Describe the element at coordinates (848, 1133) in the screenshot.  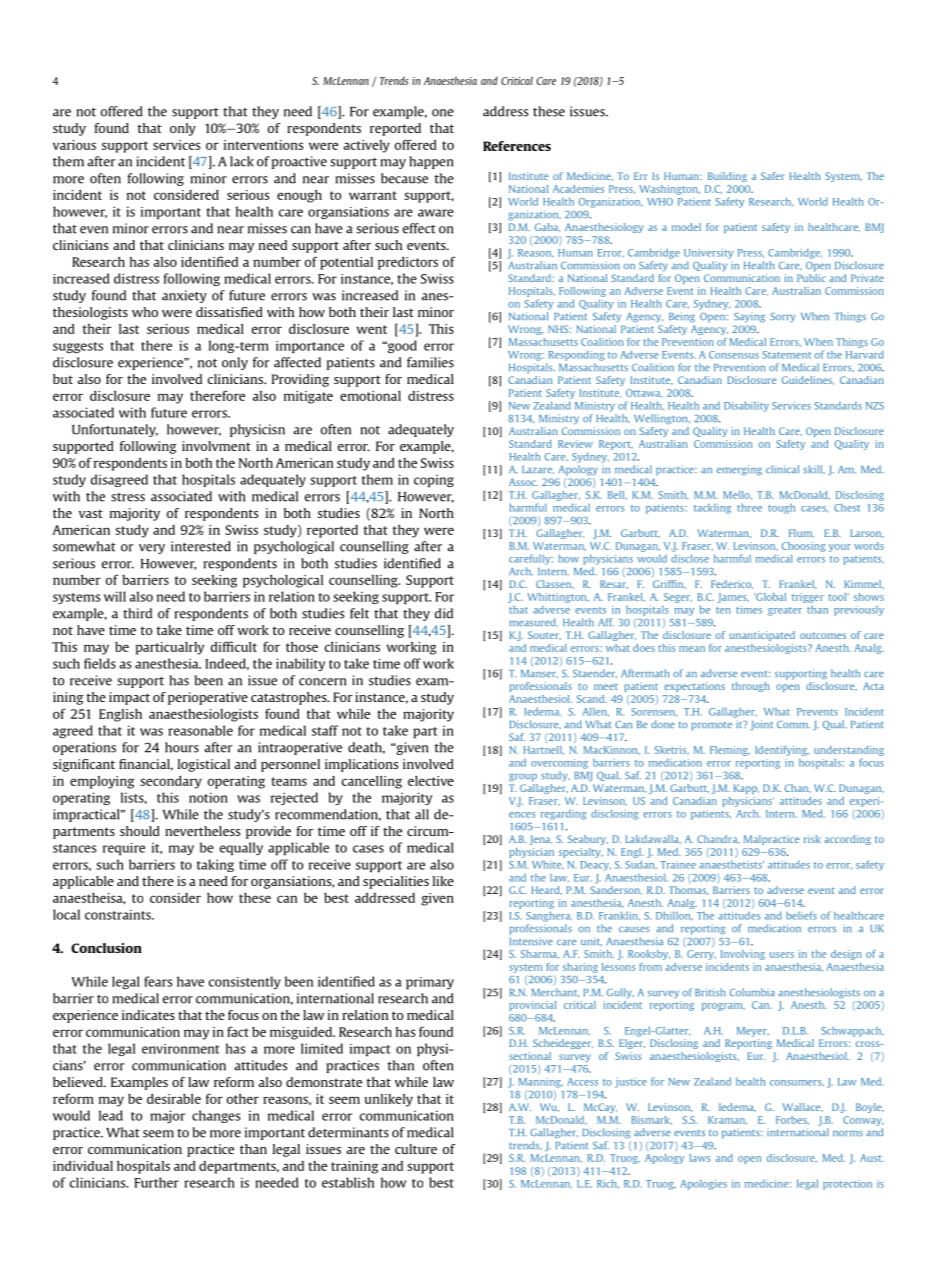
I see `norms` at that location.
